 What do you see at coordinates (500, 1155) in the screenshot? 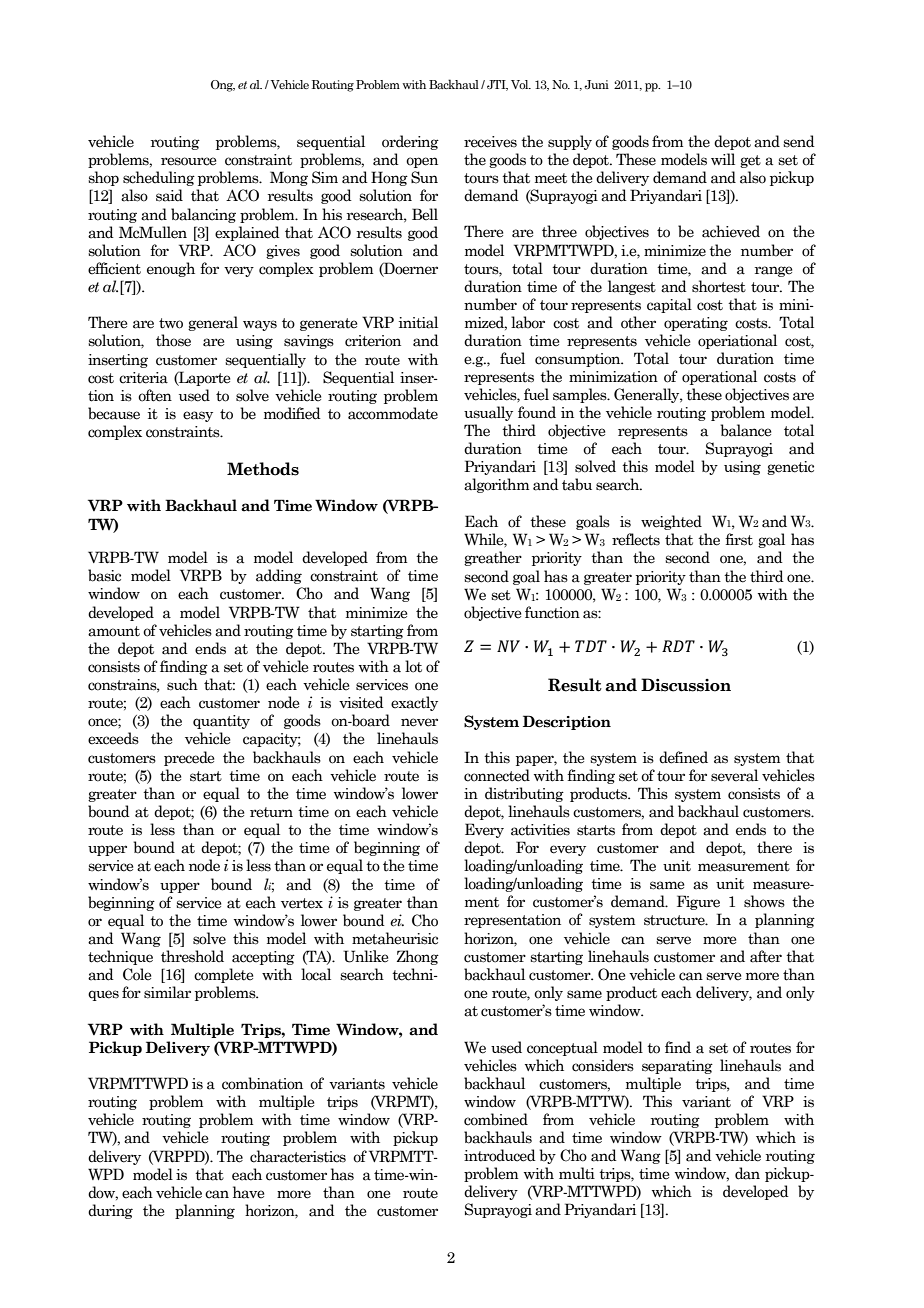
I see `introduced` at bounding box center [500, 1155].
